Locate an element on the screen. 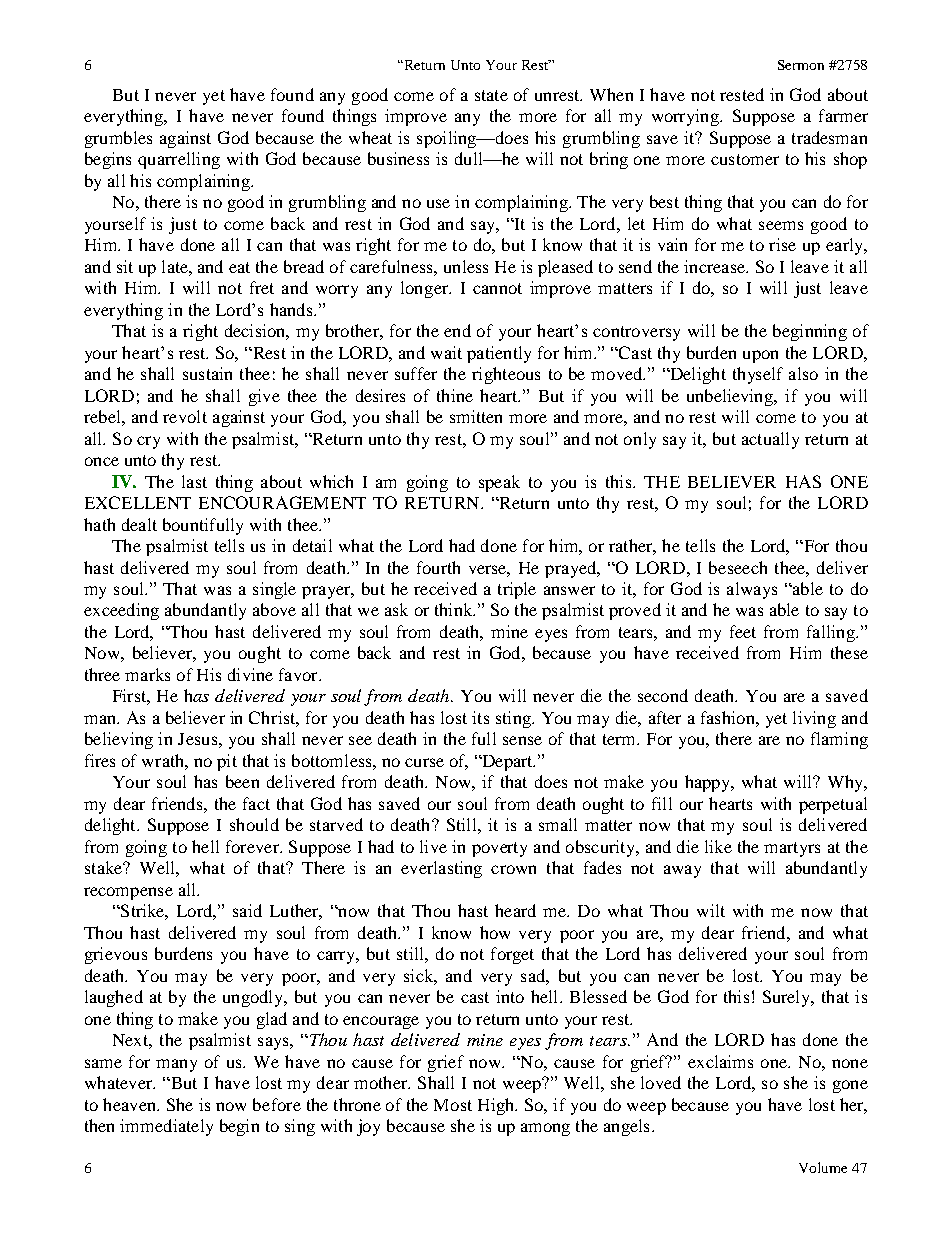 The width and height of the screenshot is (952, 1233). quarrelling is located at coordinates (179, 160).
